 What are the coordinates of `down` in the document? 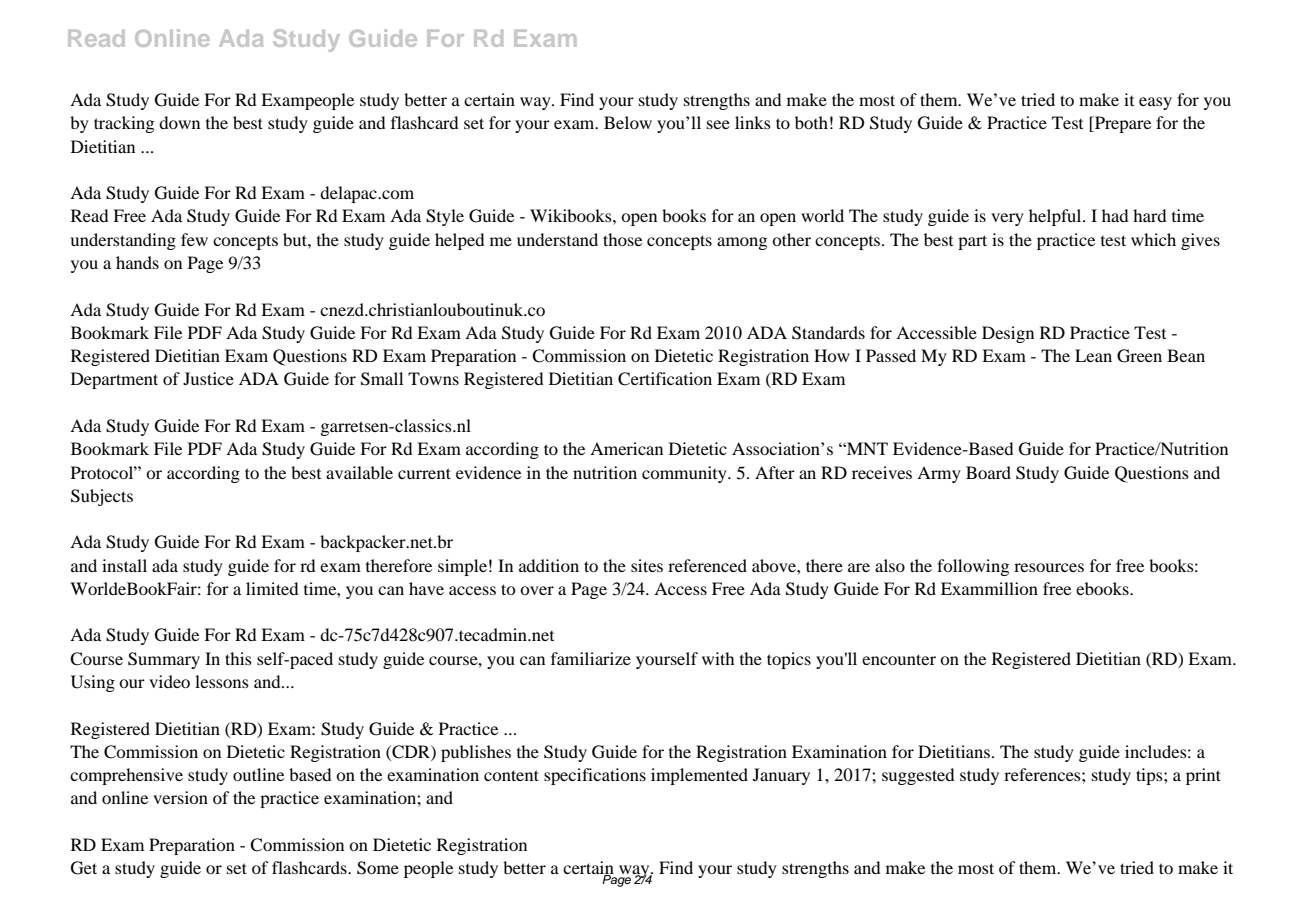 It's located at (179, 122).
